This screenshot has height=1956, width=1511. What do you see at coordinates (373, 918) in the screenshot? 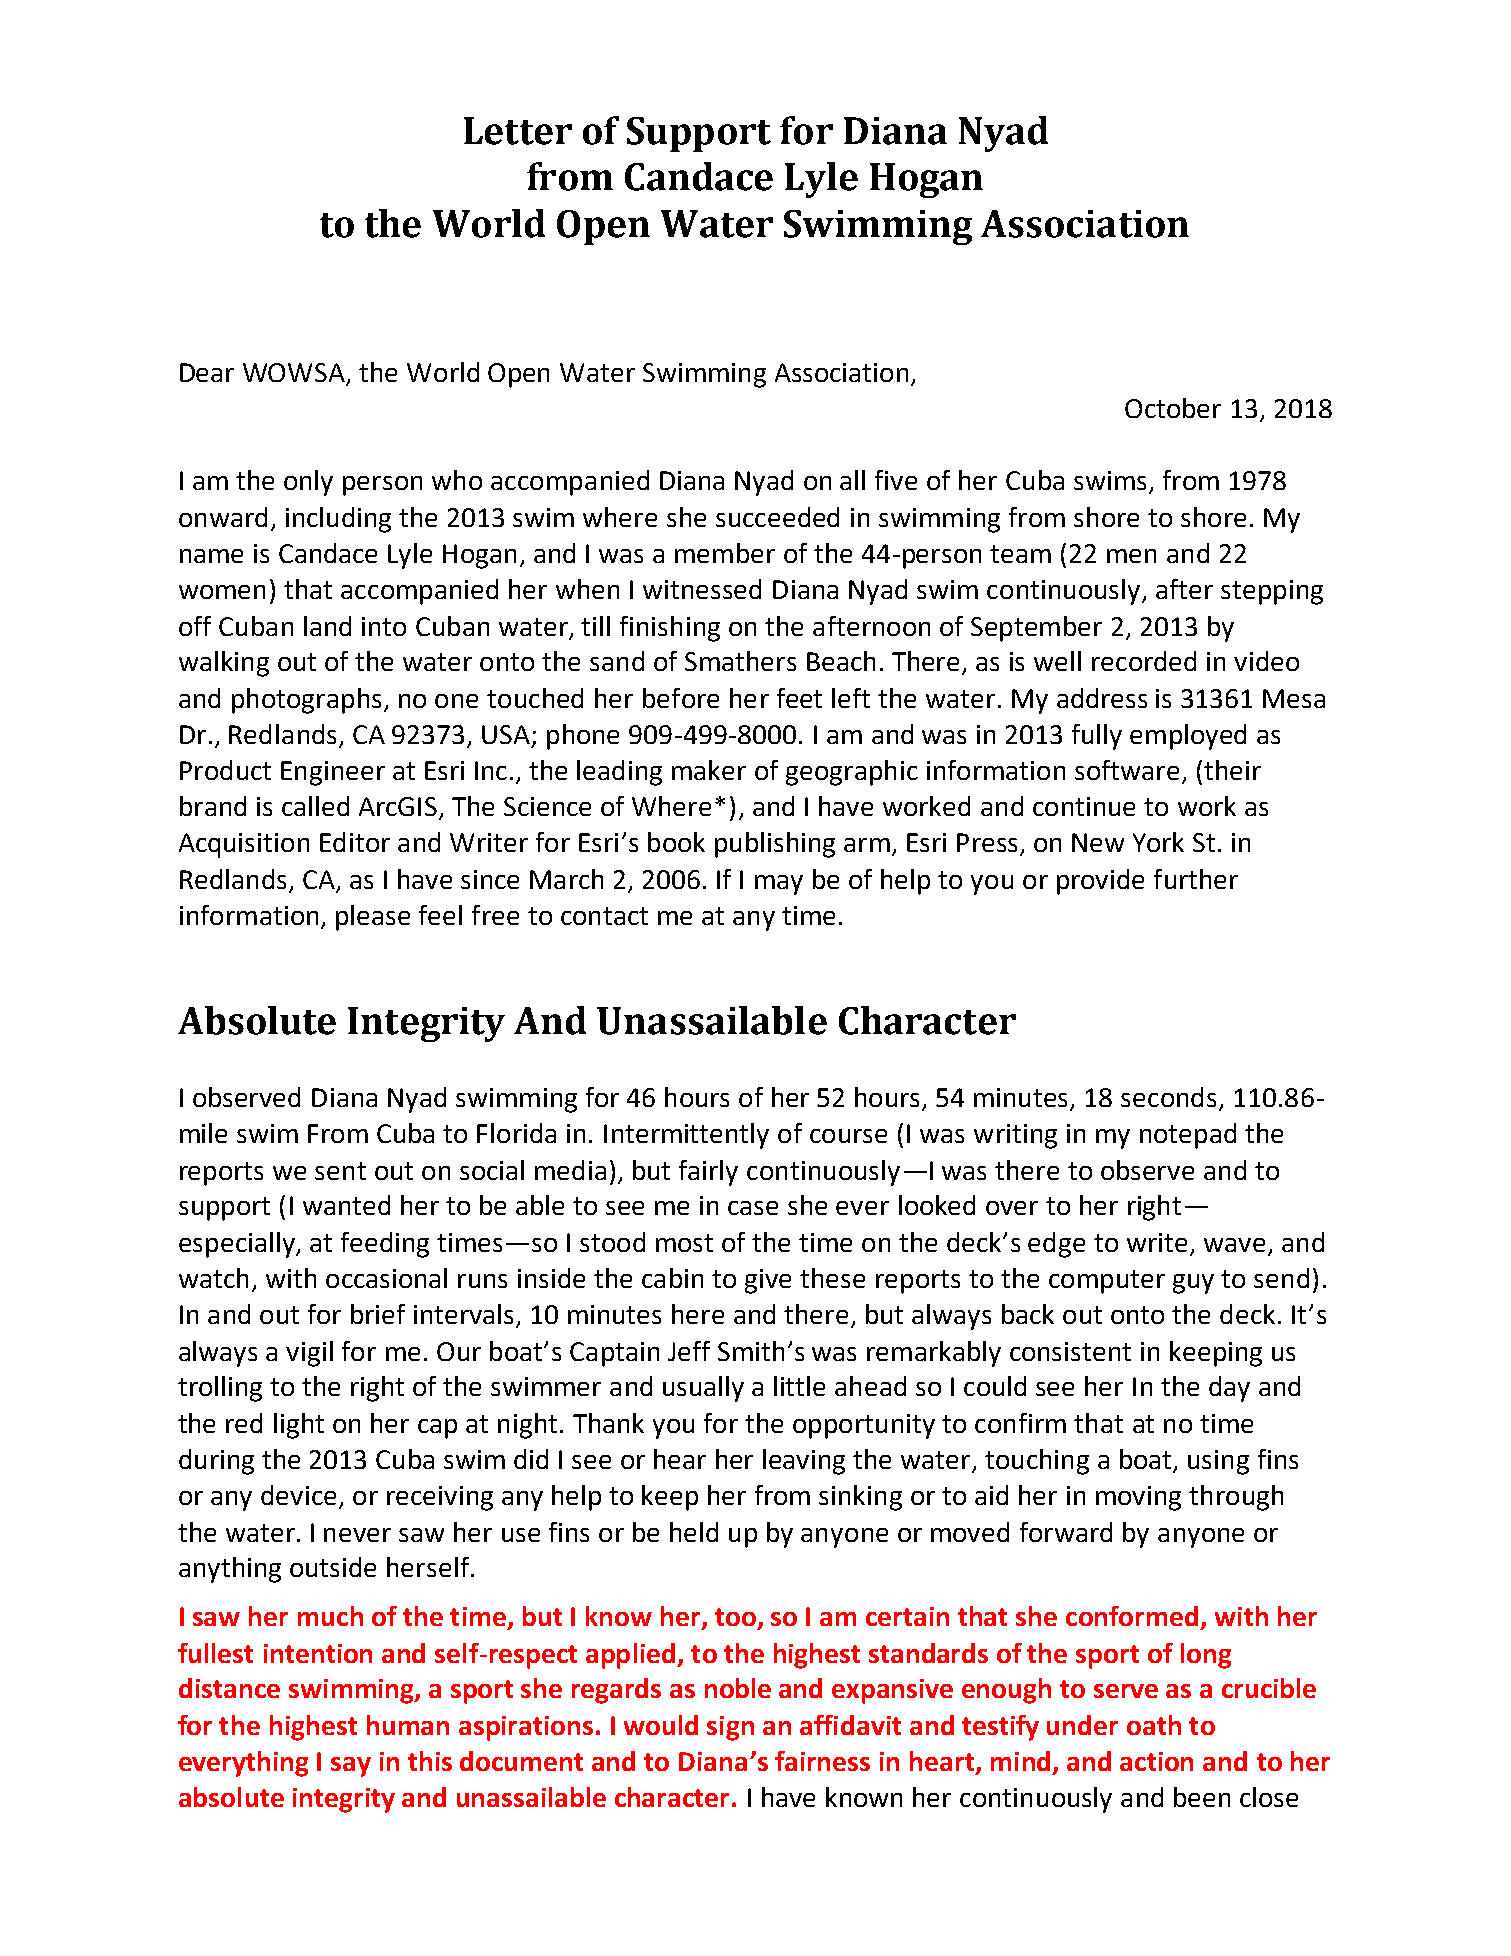
I see `please` at bounding box center [373, 918].
